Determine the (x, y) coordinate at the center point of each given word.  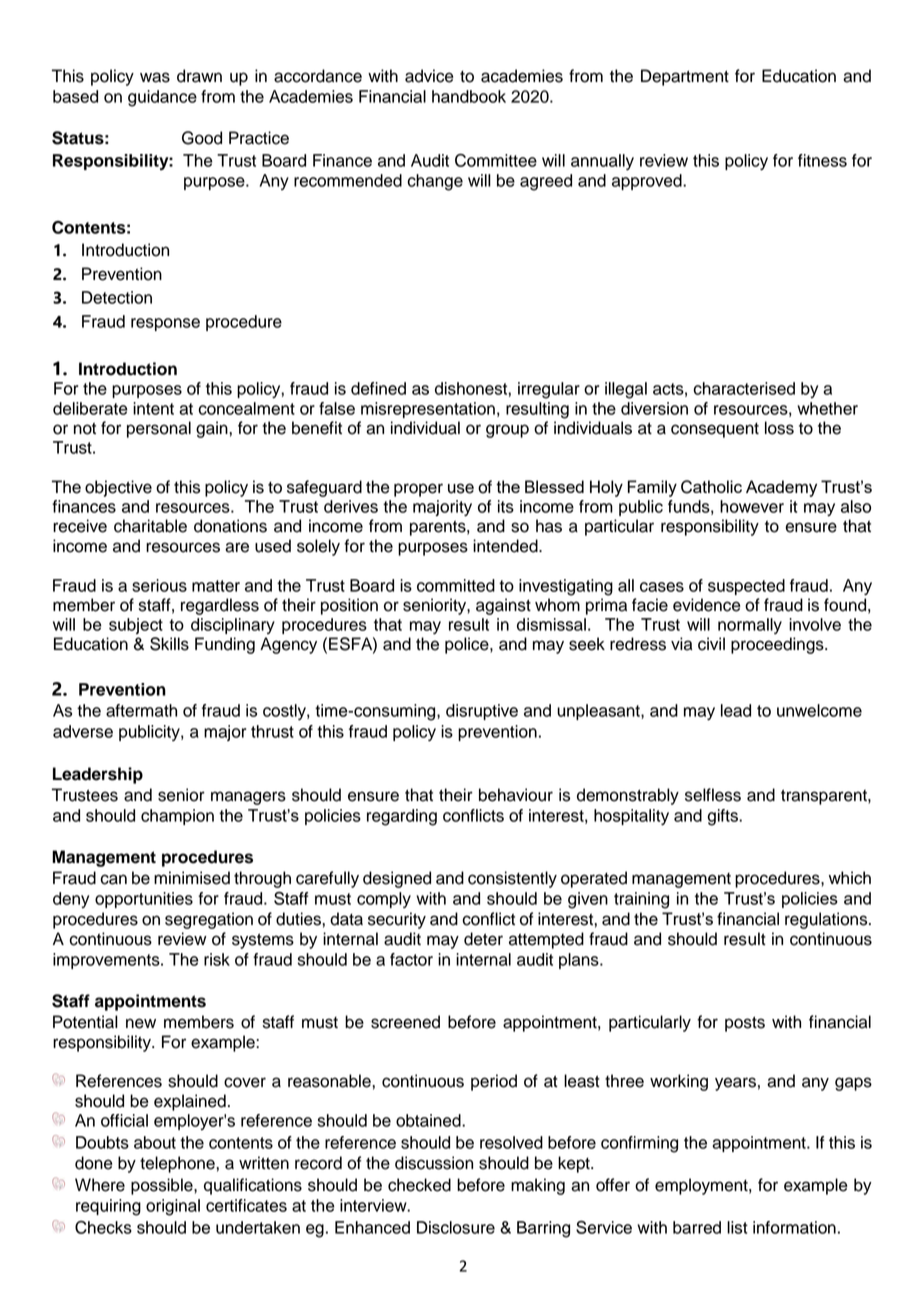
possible (163, 1186)
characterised (744, 388)
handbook (469, 96)
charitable (150, 526)
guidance (162, 98)
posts (745, 1024)
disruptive (482, 712)
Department (685, 77)
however (752, 506)
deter (483, 939)
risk (217, 959)
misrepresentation (428, 410)
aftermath (141, 710)
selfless (713, 795)
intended (506, 546)
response (165, 324)
